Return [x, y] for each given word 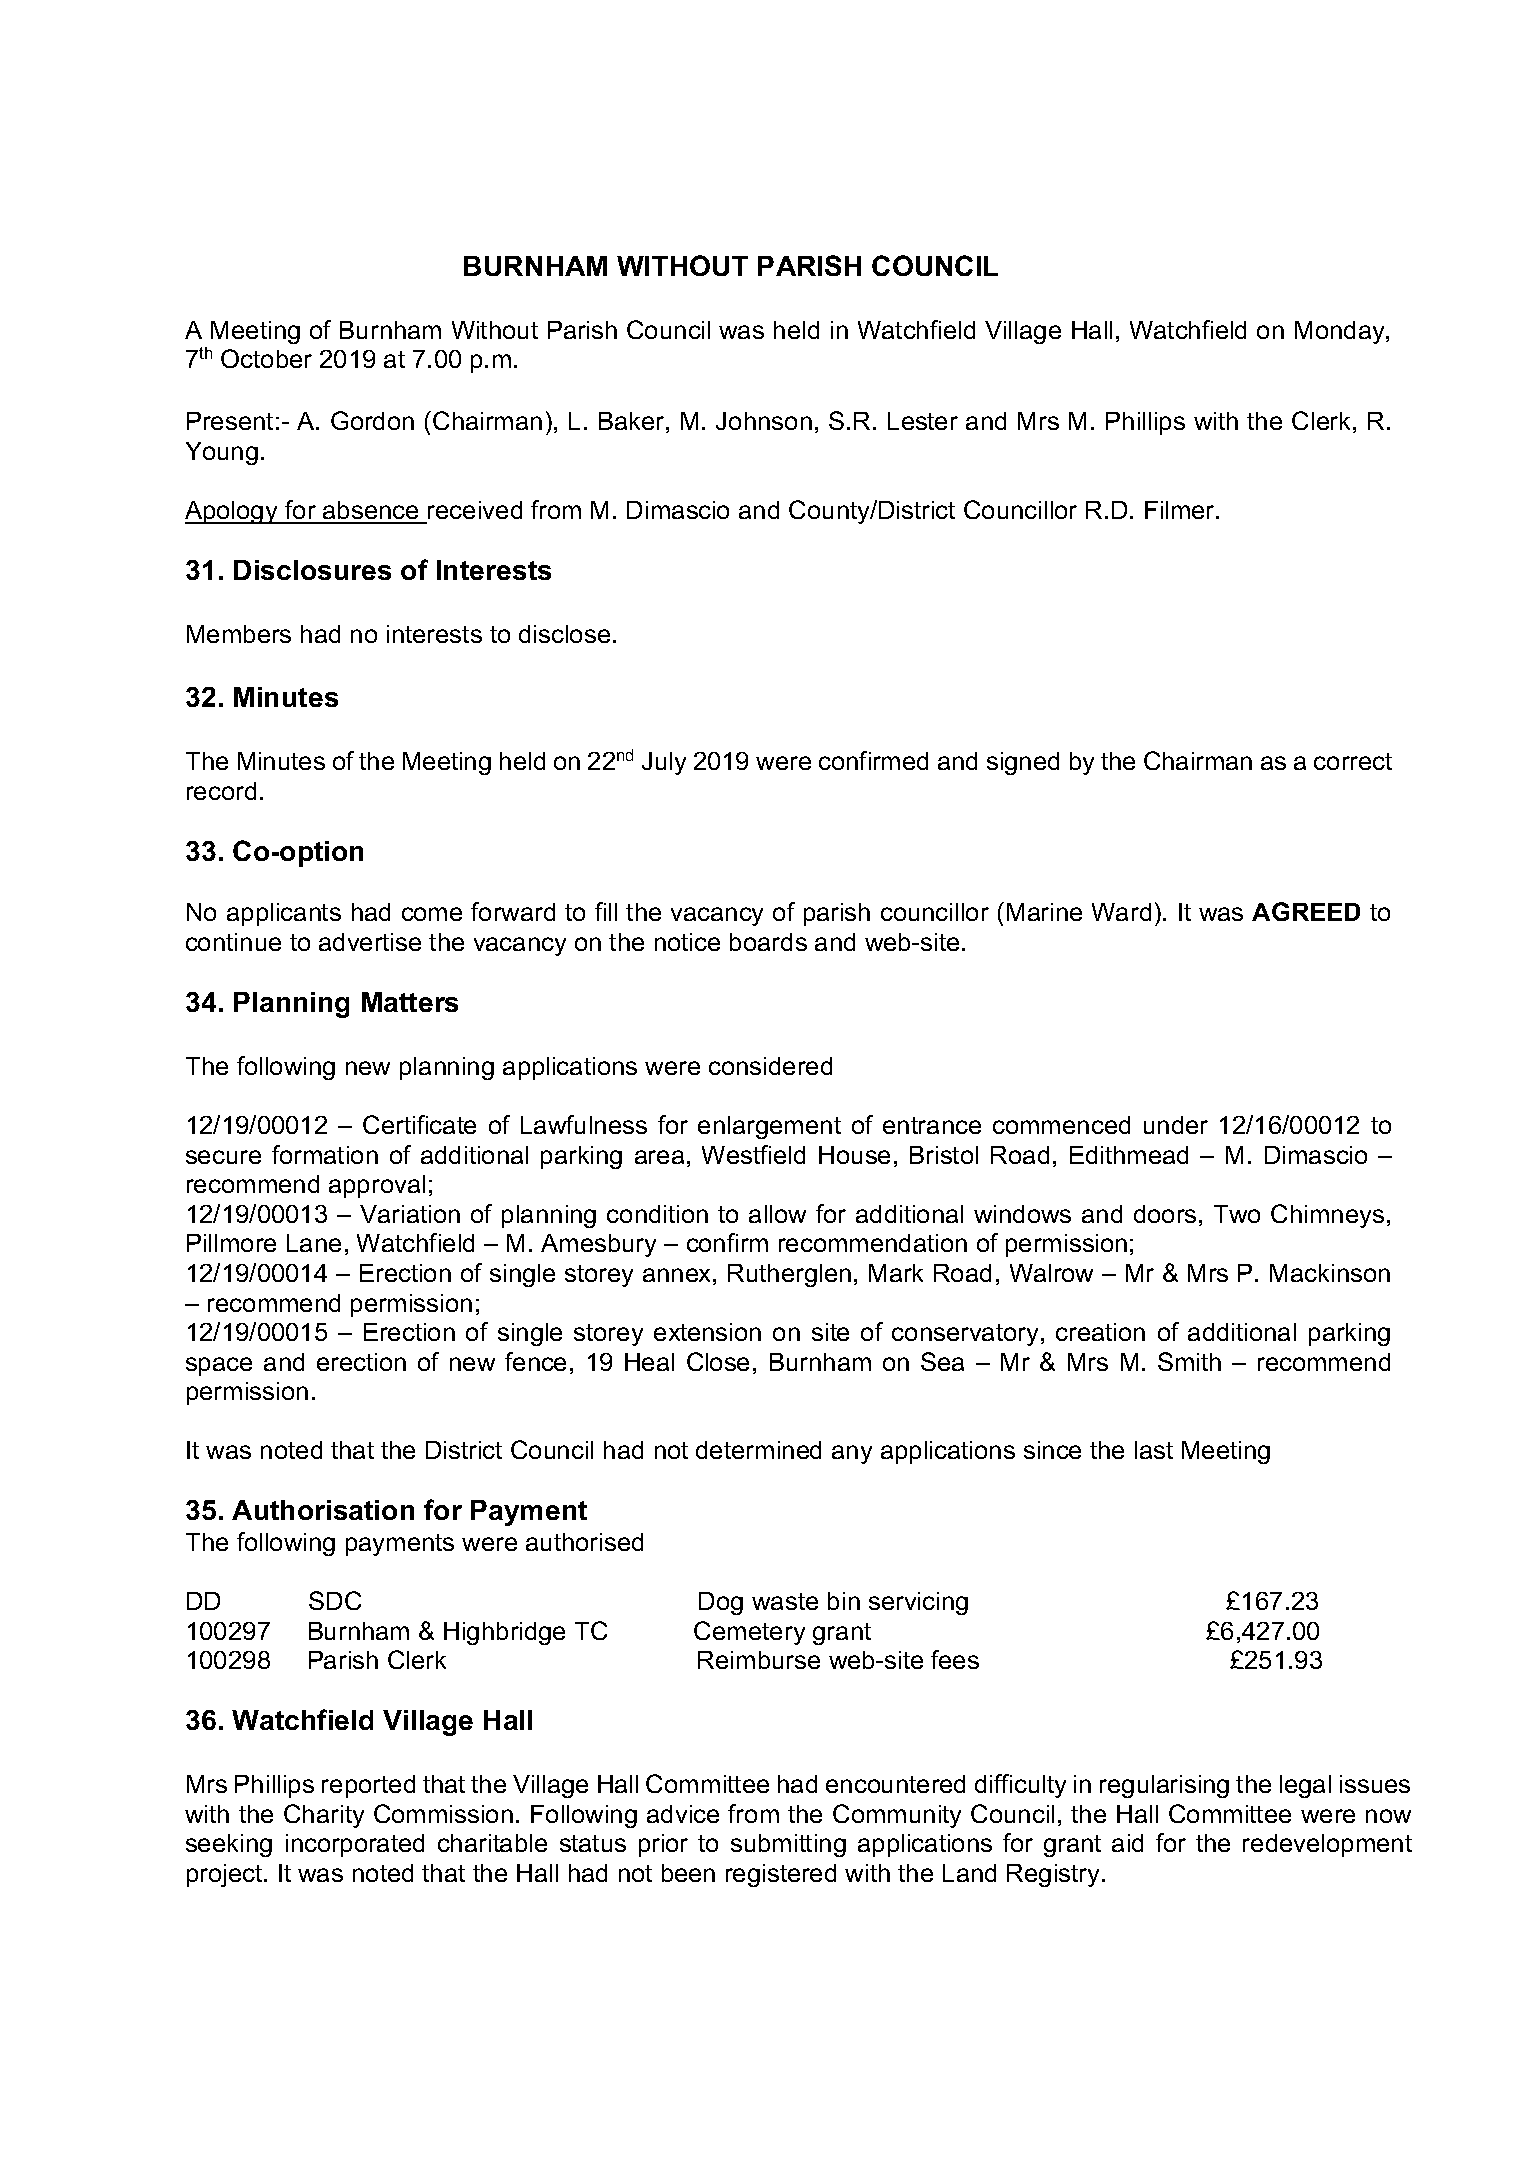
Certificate [419, 1124]
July [664, 763]
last [1154, 1450]
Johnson [764, 421]
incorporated [355, 1845]
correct [1353, 761]
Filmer [1181, 510]
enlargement [769, 1127]
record [221, 791]
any [852, 1454]
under [1176, 1125]
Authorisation [323, 1510]
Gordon [372, 420]
